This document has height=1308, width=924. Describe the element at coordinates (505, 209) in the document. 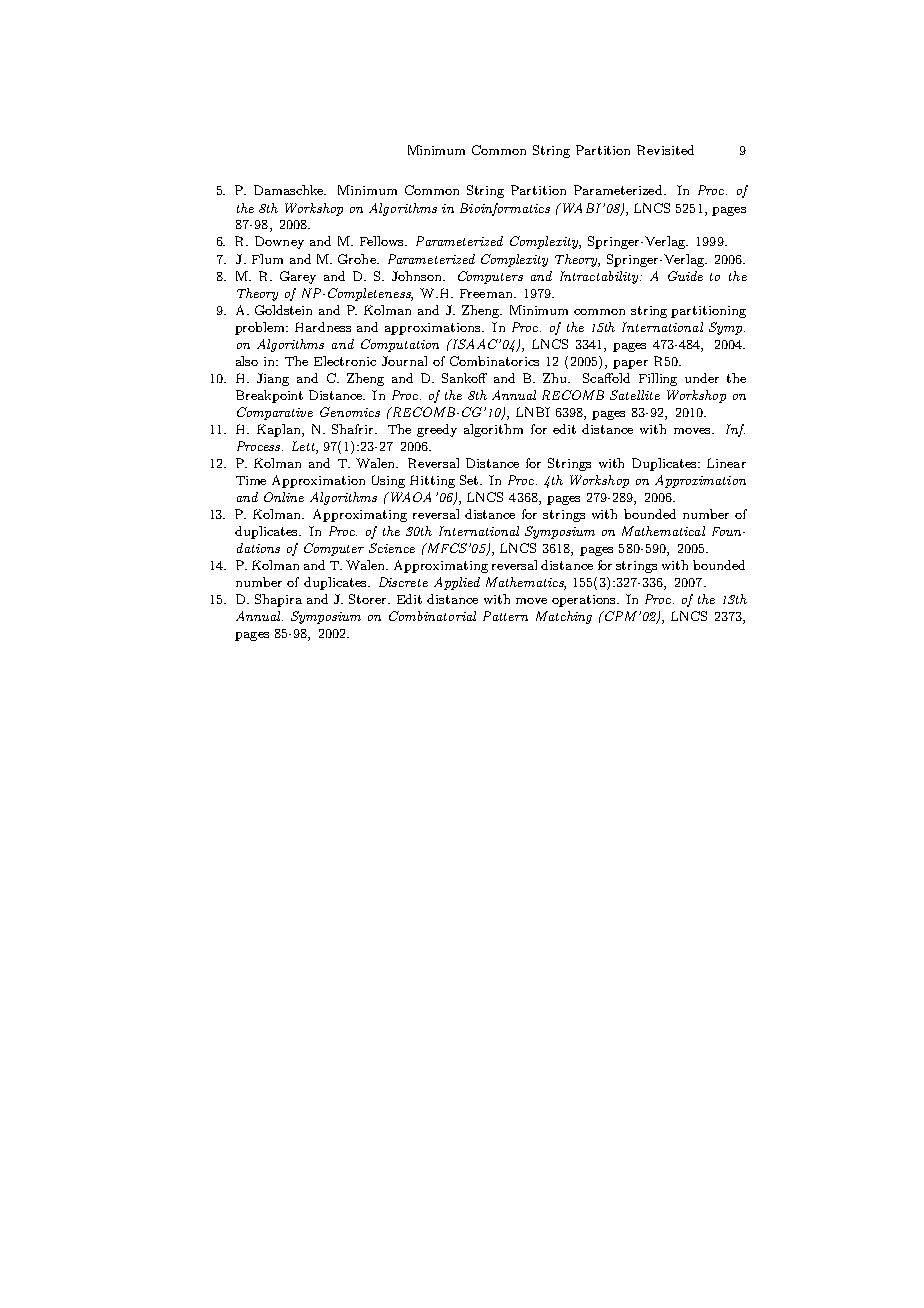

I see `Bioinformatics` at that location.
